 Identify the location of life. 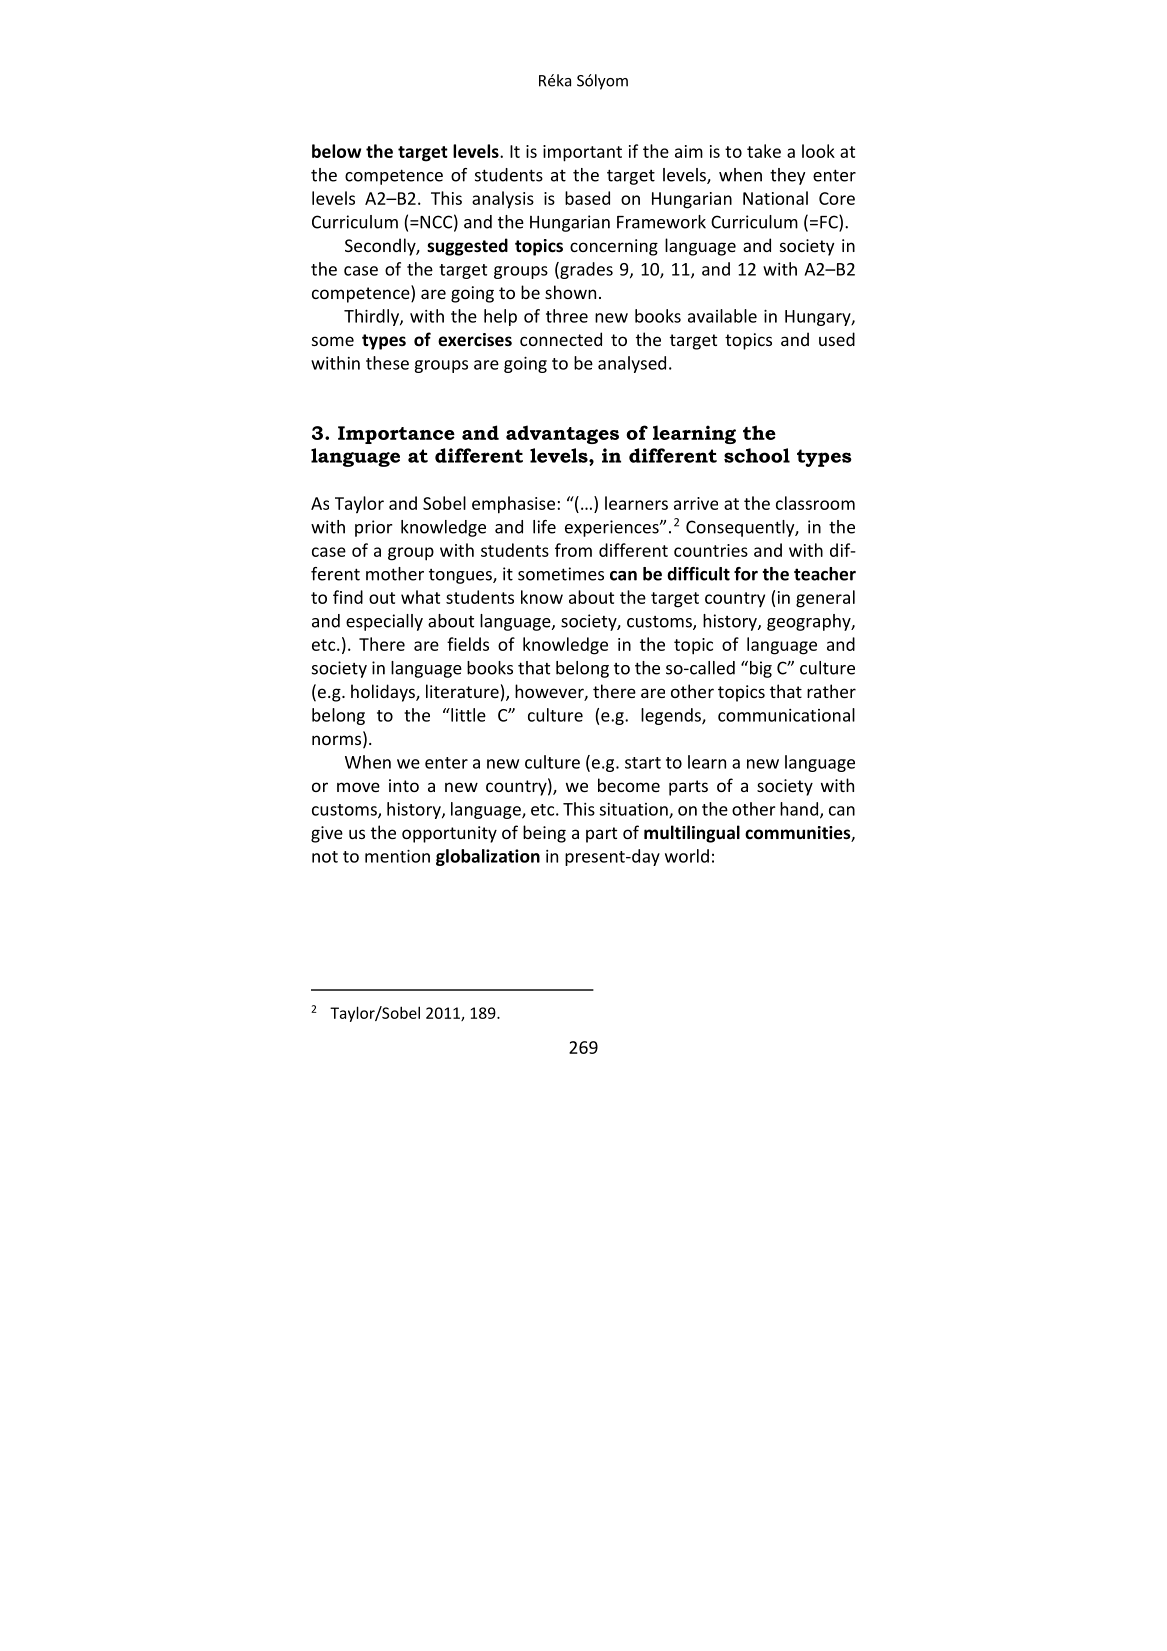
(544, 527).
